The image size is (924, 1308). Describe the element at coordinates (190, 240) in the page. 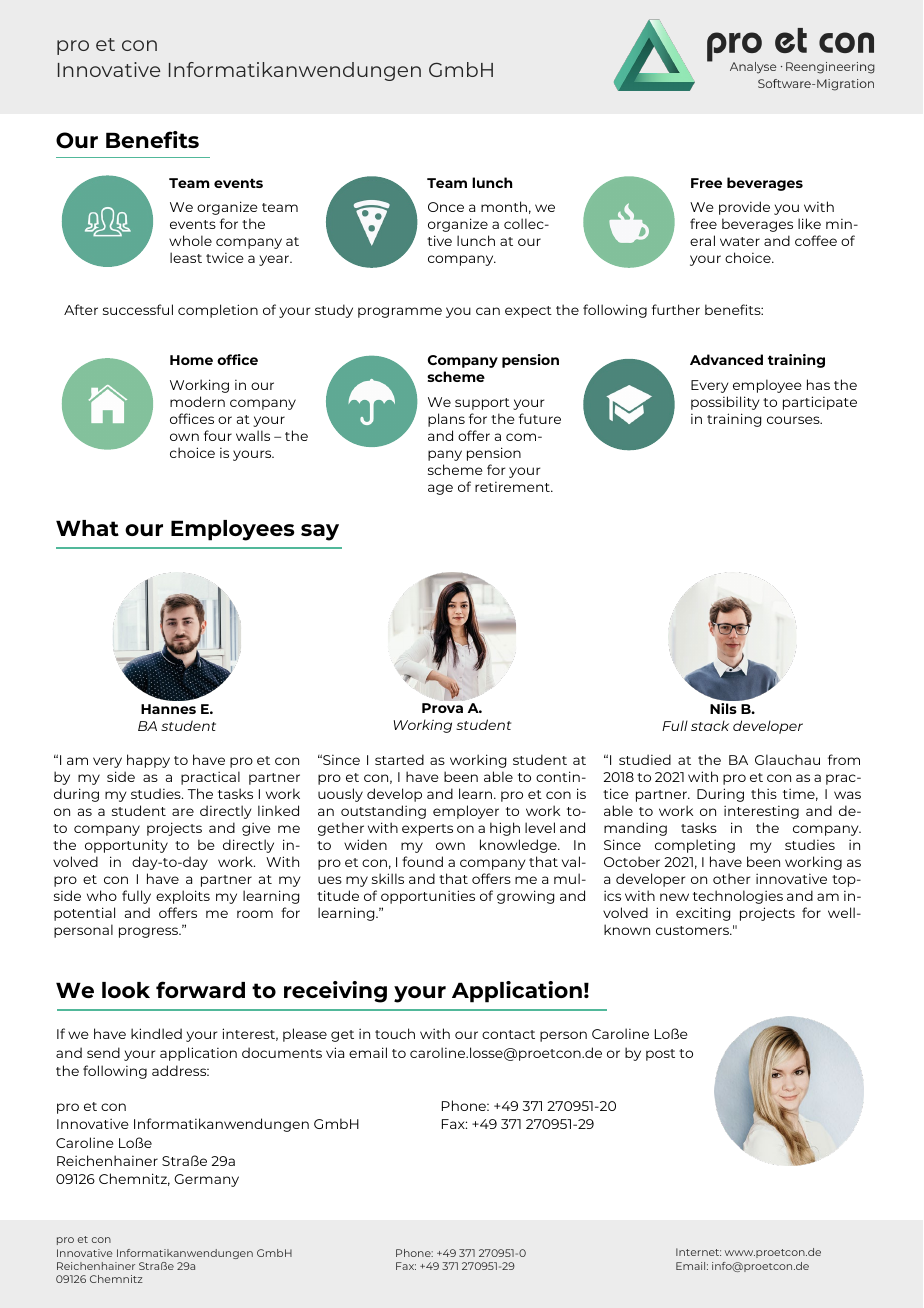

I see `whole` at that location.
